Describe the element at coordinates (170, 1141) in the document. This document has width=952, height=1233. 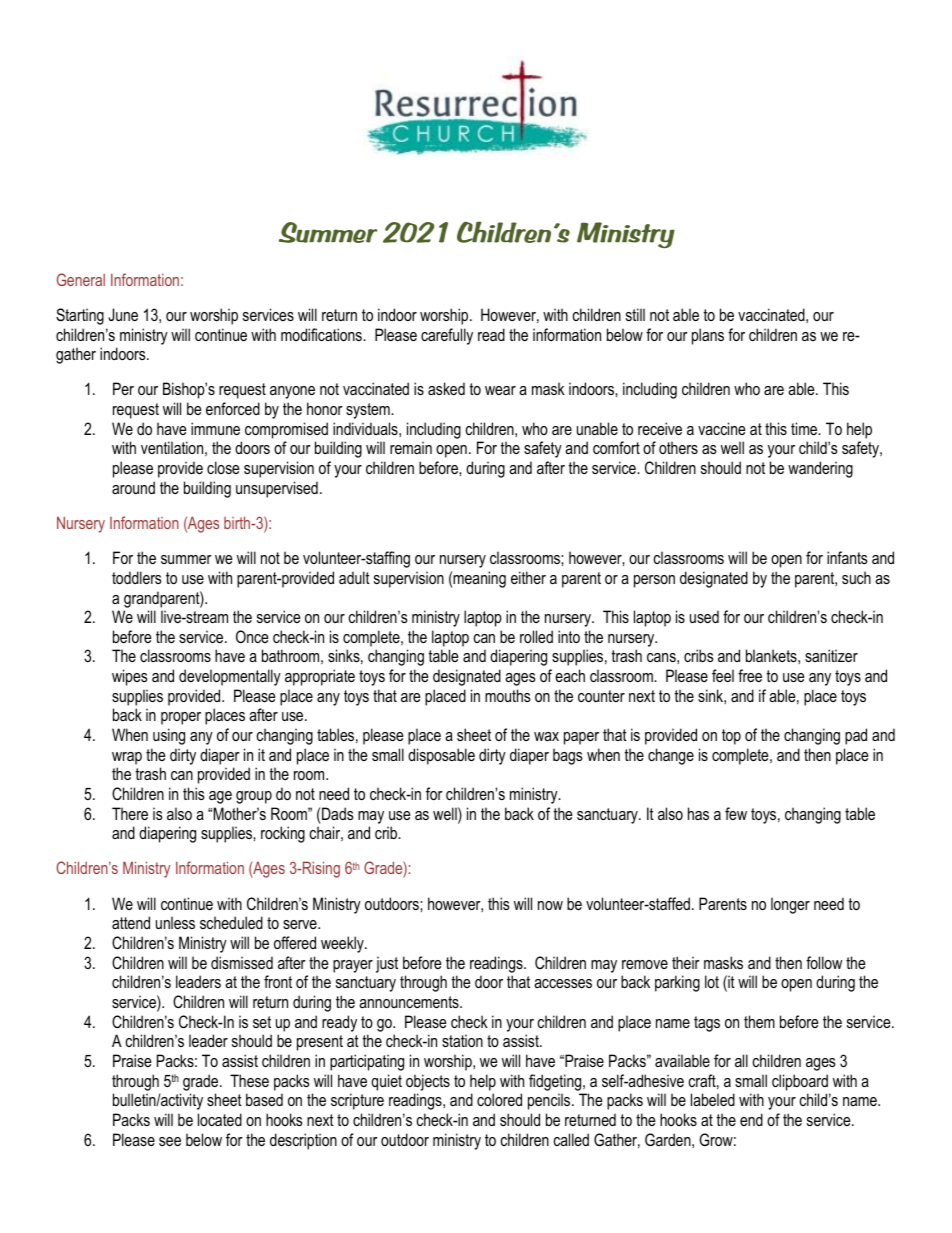
I see `see` at that location.
